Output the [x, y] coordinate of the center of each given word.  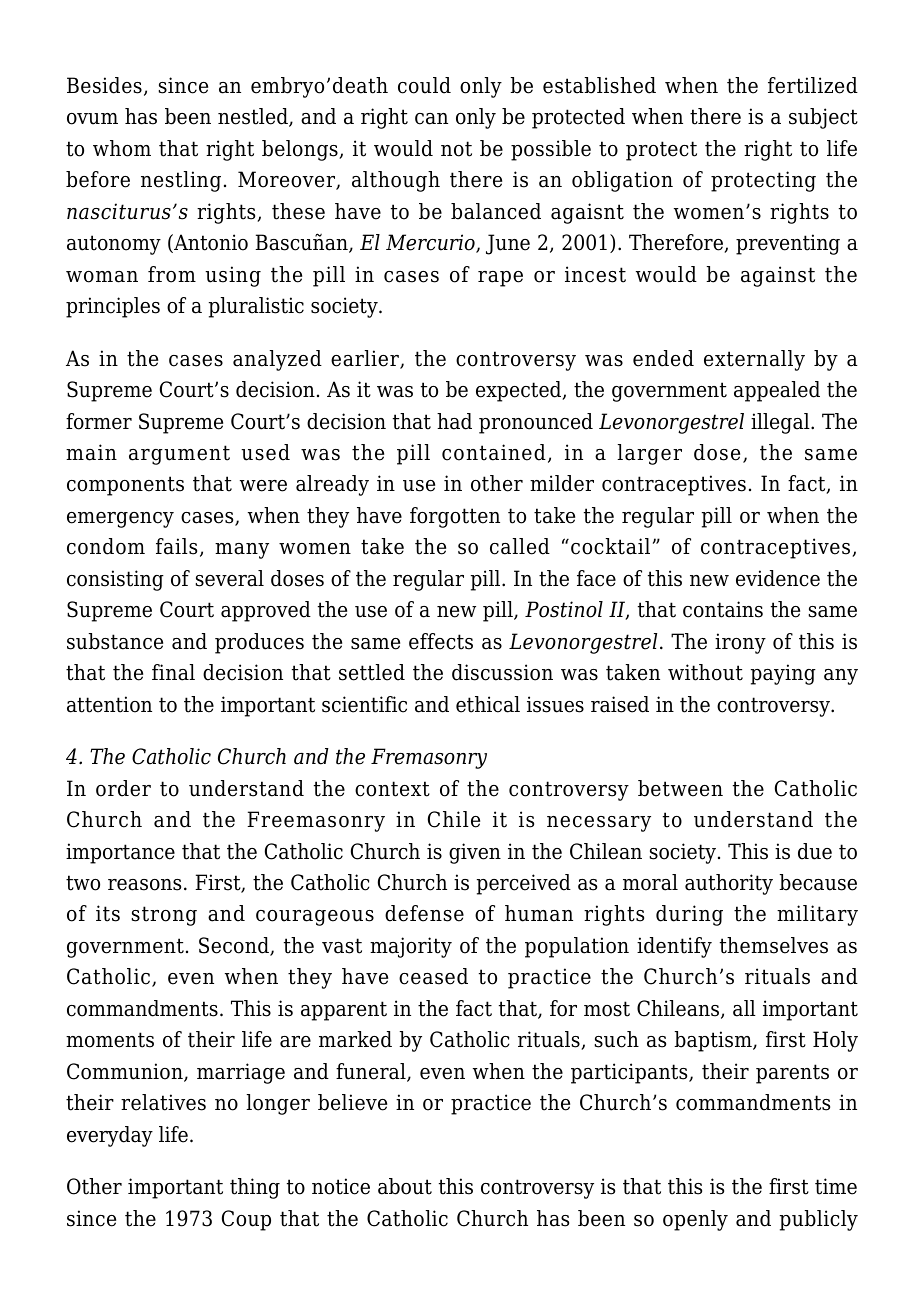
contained [494, 452]
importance [120, 853]
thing [255, 1188]
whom [122, 148]
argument [179, 455]
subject [823, 118]
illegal [781, 423]
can [431, 119]
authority [729, 884]
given [475, 853]
